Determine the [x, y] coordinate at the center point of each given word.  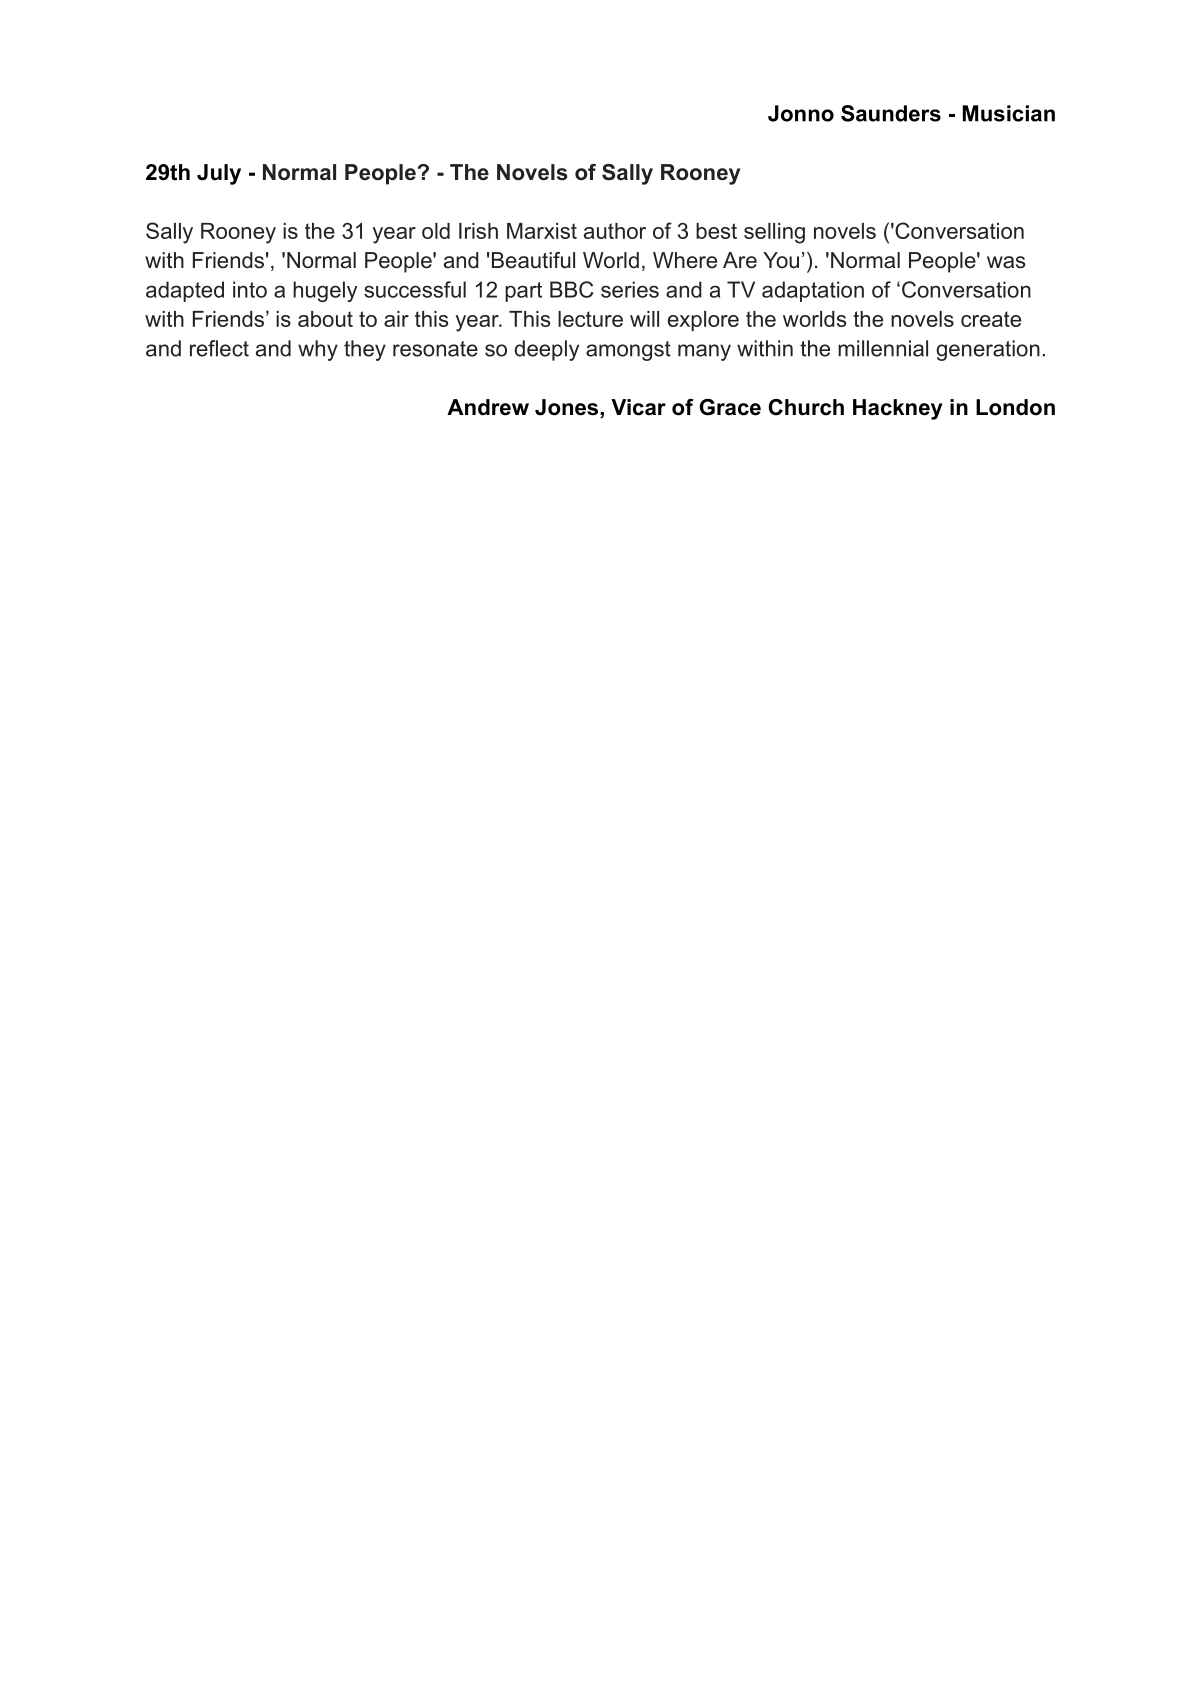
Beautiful [533, 260]
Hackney [898, 409]
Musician [1009, 113]
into [250, 289]
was [1006, 262]
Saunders [891, 113]
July [219, 174]
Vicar [638, 407]
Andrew [488, 407]
